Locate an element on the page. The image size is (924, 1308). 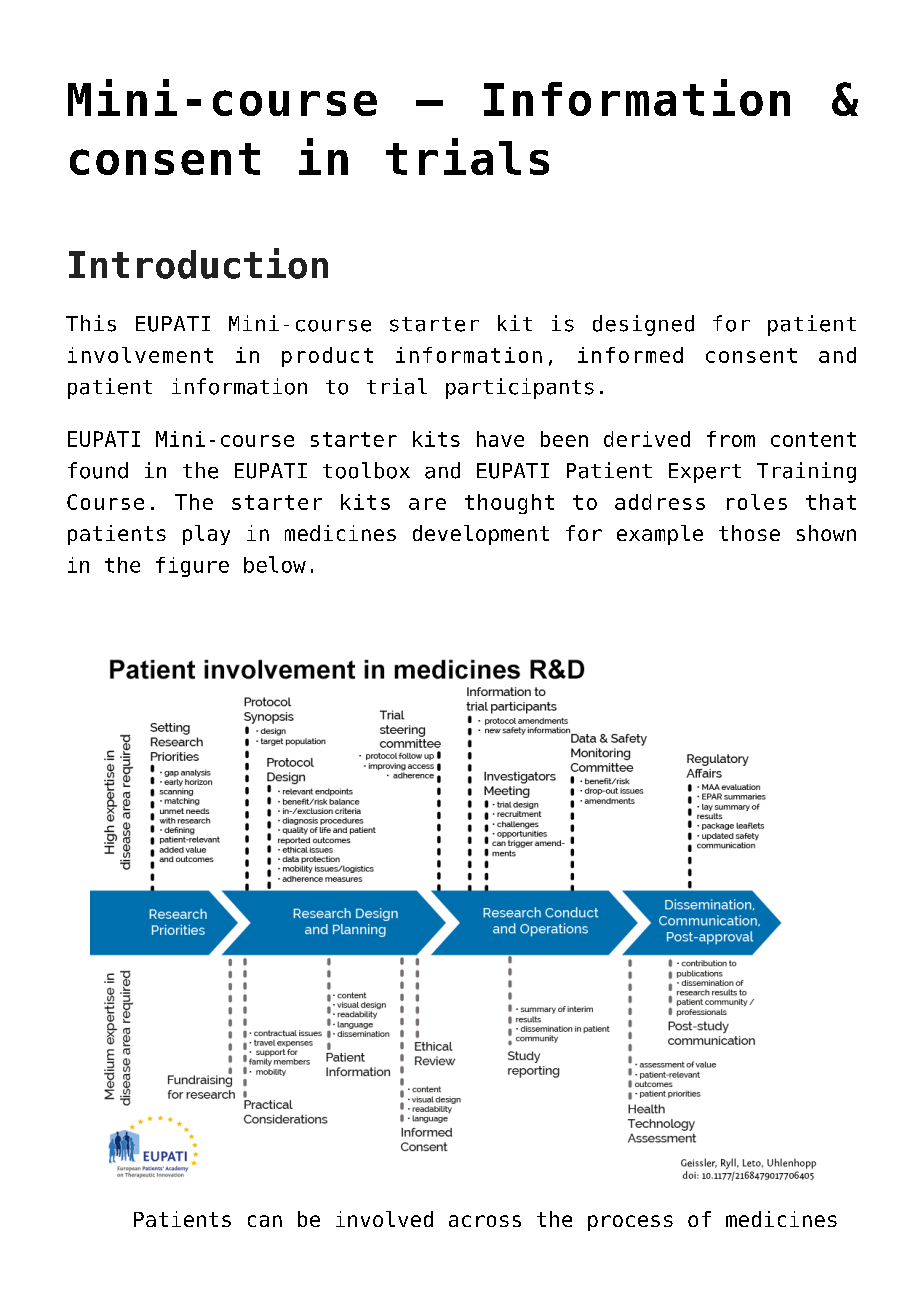
development is located at coordinates (481, 535).
